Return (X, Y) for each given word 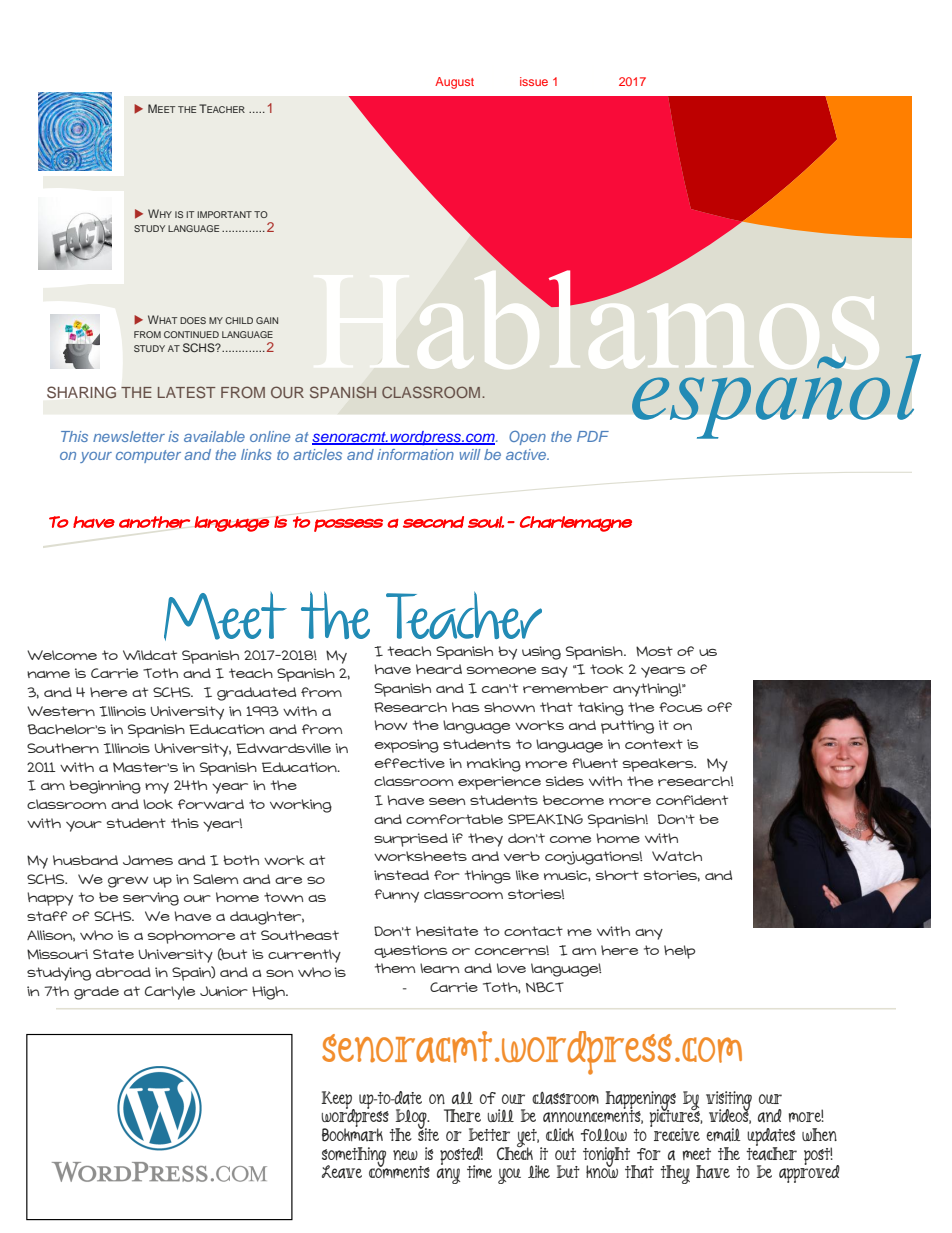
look (158, 804)
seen (447, 801)
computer (148, 456)
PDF (593, 436)
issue (534, 81)
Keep (337, 1101)
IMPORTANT (224, 214)
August (454, 83)
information (415, 454)
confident (692, 800)
